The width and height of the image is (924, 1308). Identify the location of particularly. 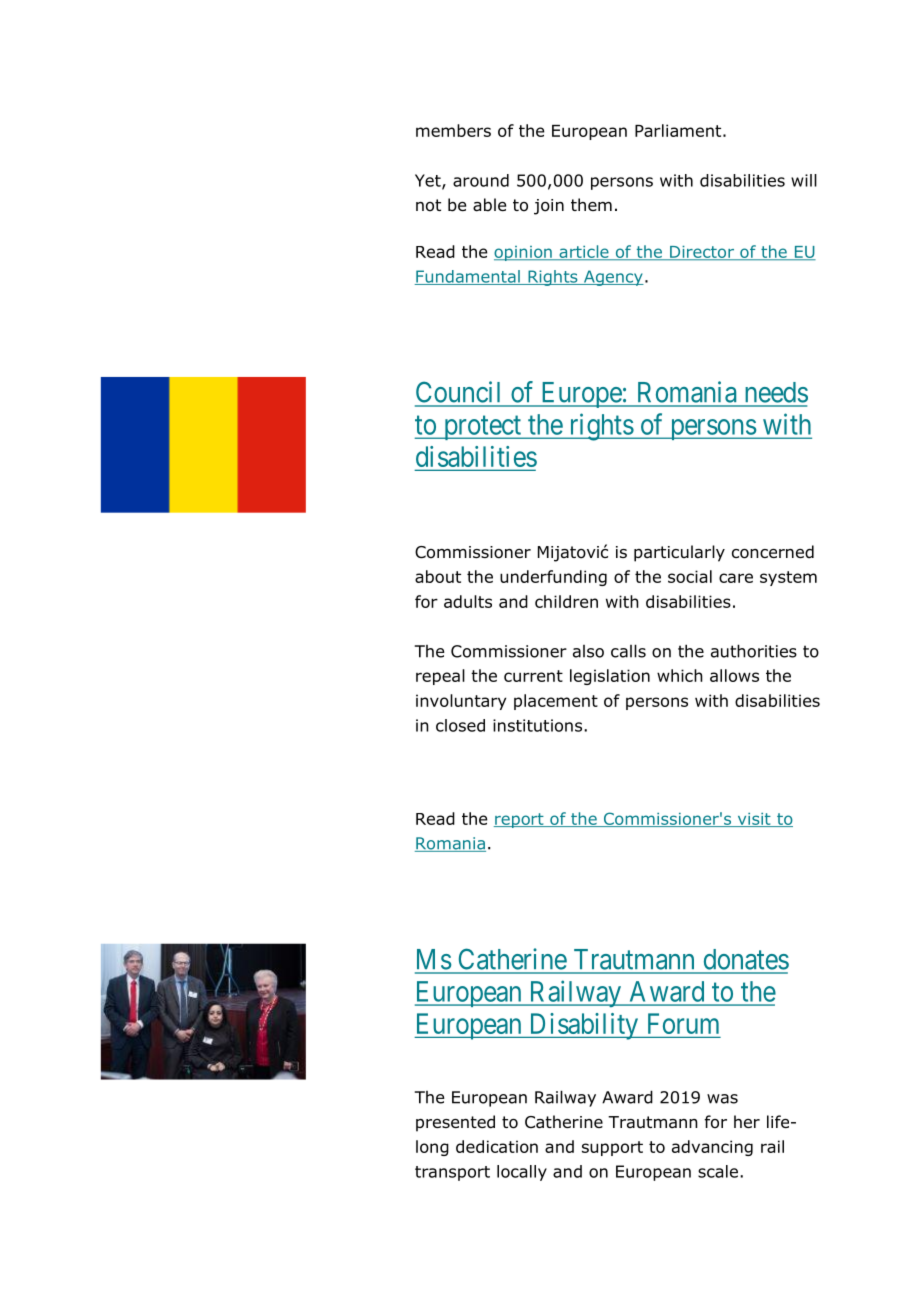
(679, 553).
